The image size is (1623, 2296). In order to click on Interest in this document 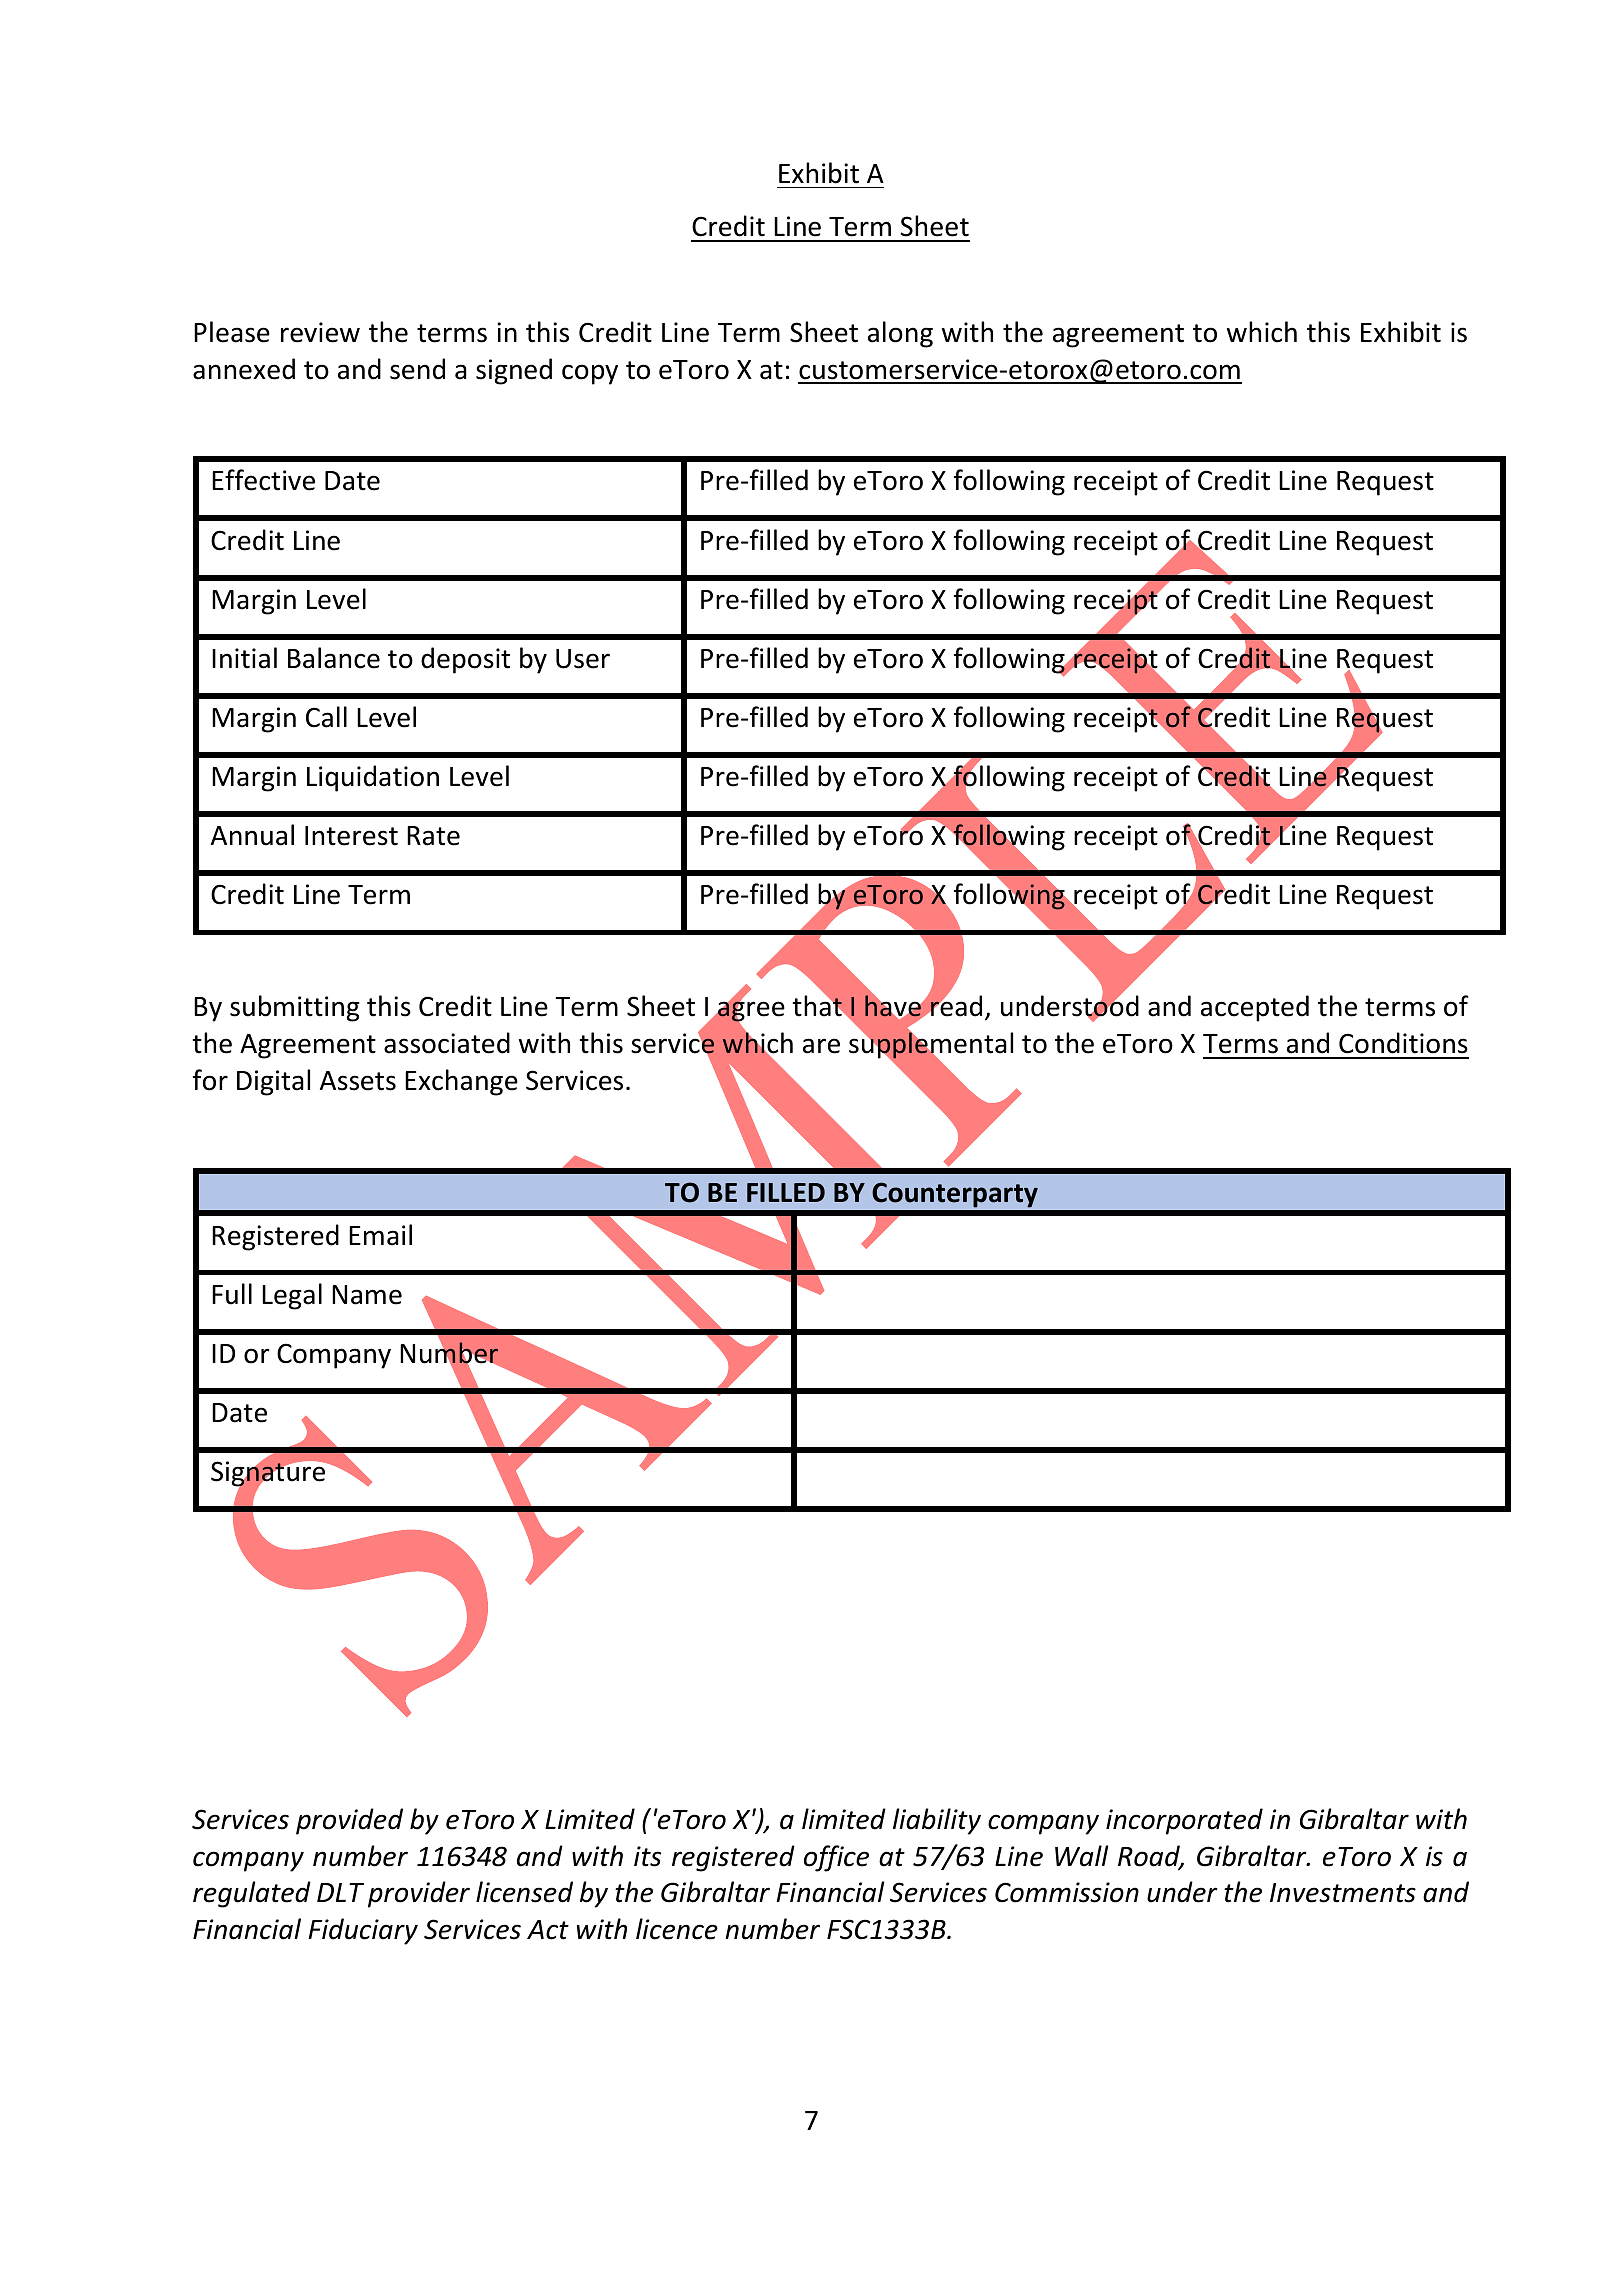, I will do `click(351, 836)`.
